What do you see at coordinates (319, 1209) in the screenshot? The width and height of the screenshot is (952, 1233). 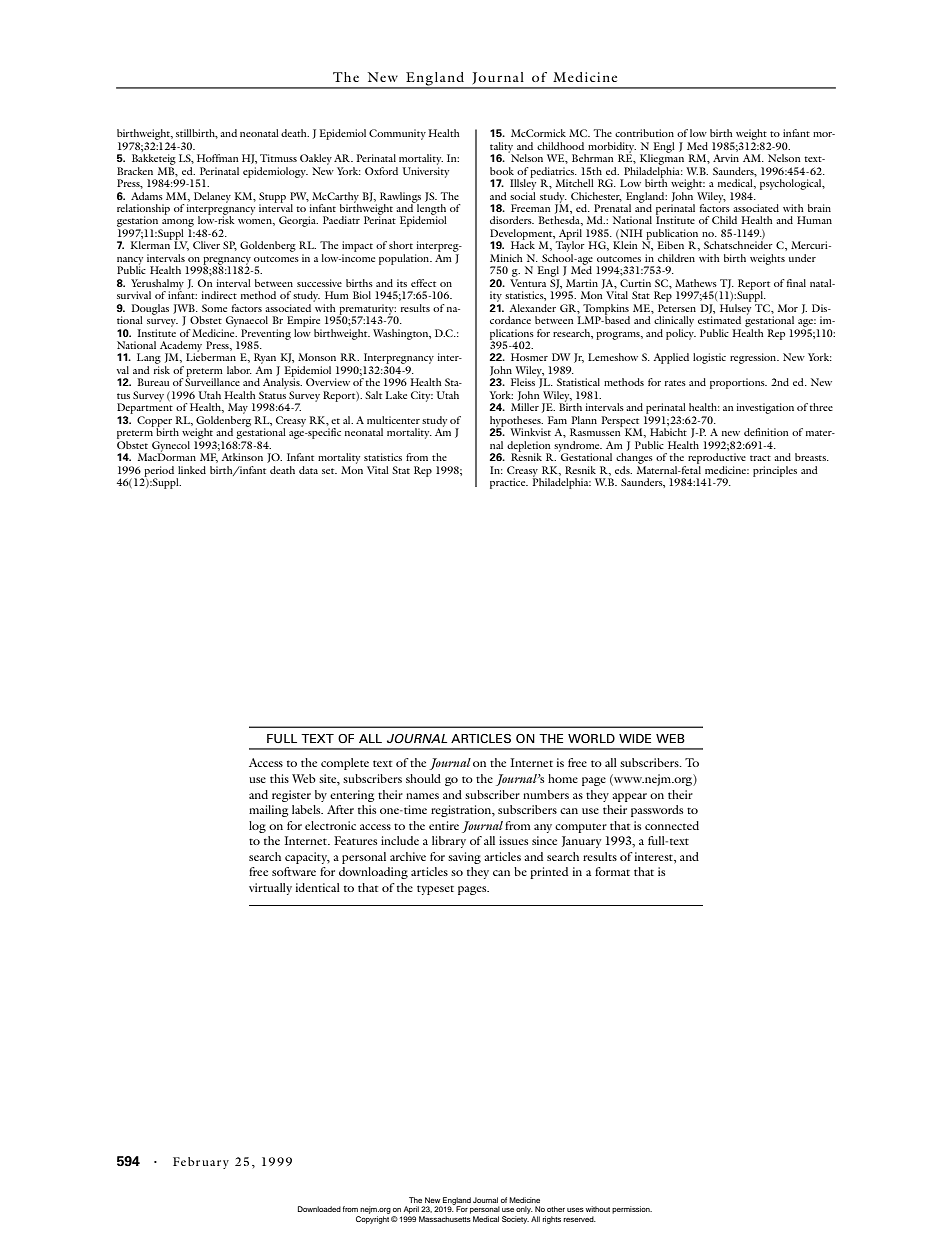 I see `Downloaded` at bounding box center [319, 1209].
